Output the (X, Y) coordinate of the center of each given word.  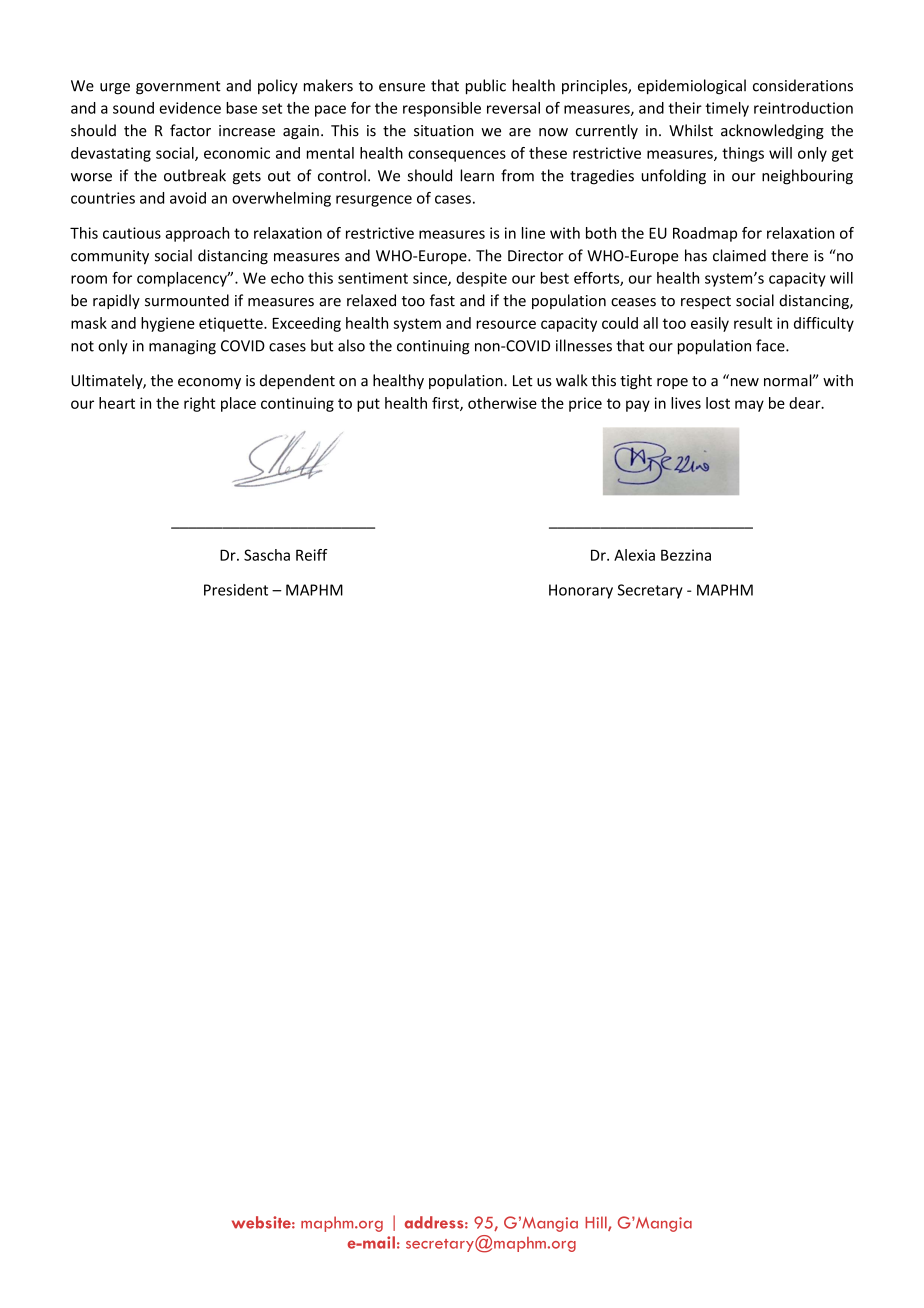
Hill (597, 1223)
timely (727, 109)
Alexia (634, 555)
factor (190, 130)
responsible (442, 109)
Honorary (581, 591)
